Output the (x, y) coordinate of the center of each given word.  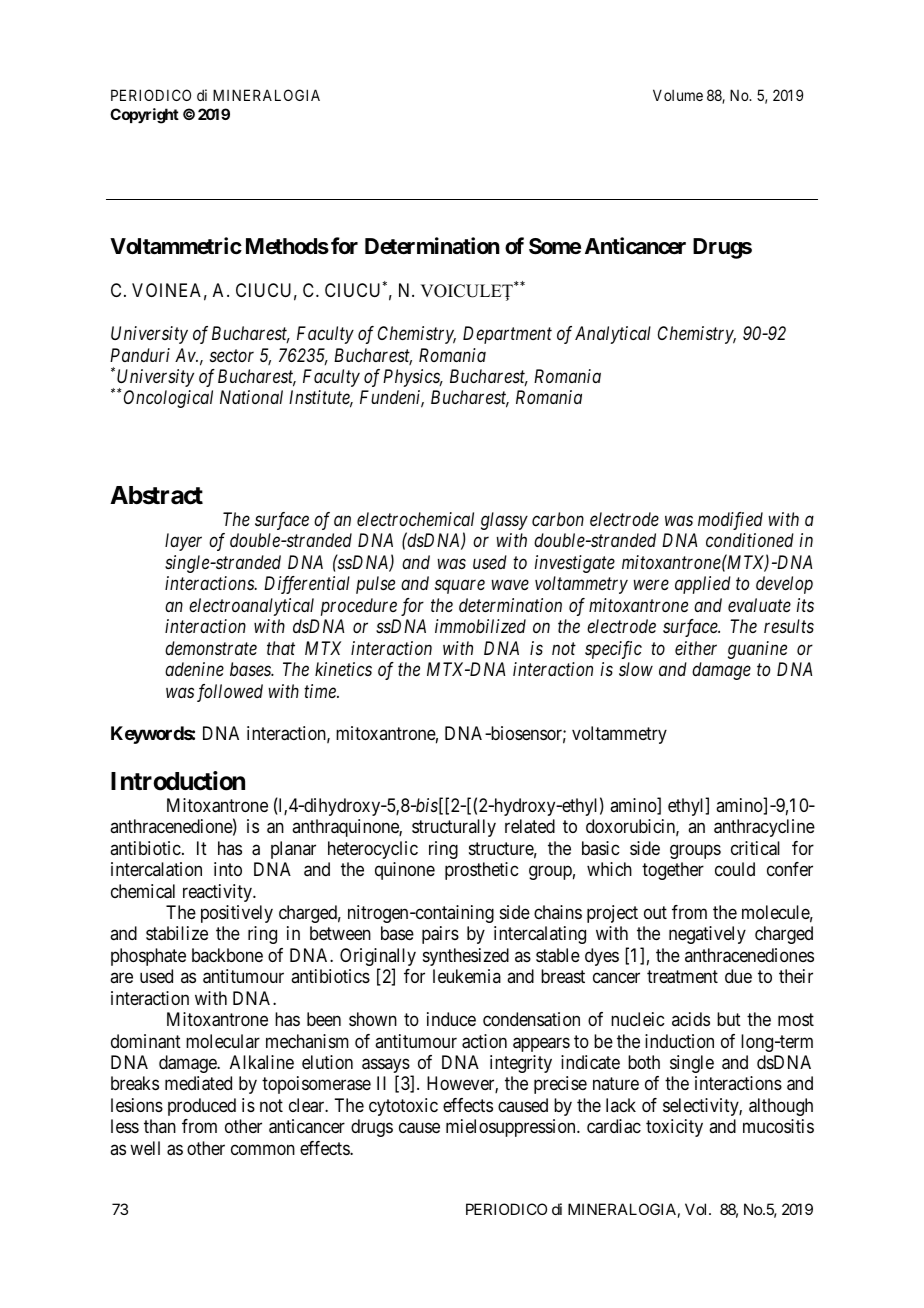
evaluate (759, 605)
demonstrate (211, 648)
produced (202, 1107)
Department (507, 335)
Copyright (144, 116)
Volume (678, 95)
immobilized (480, 626)
